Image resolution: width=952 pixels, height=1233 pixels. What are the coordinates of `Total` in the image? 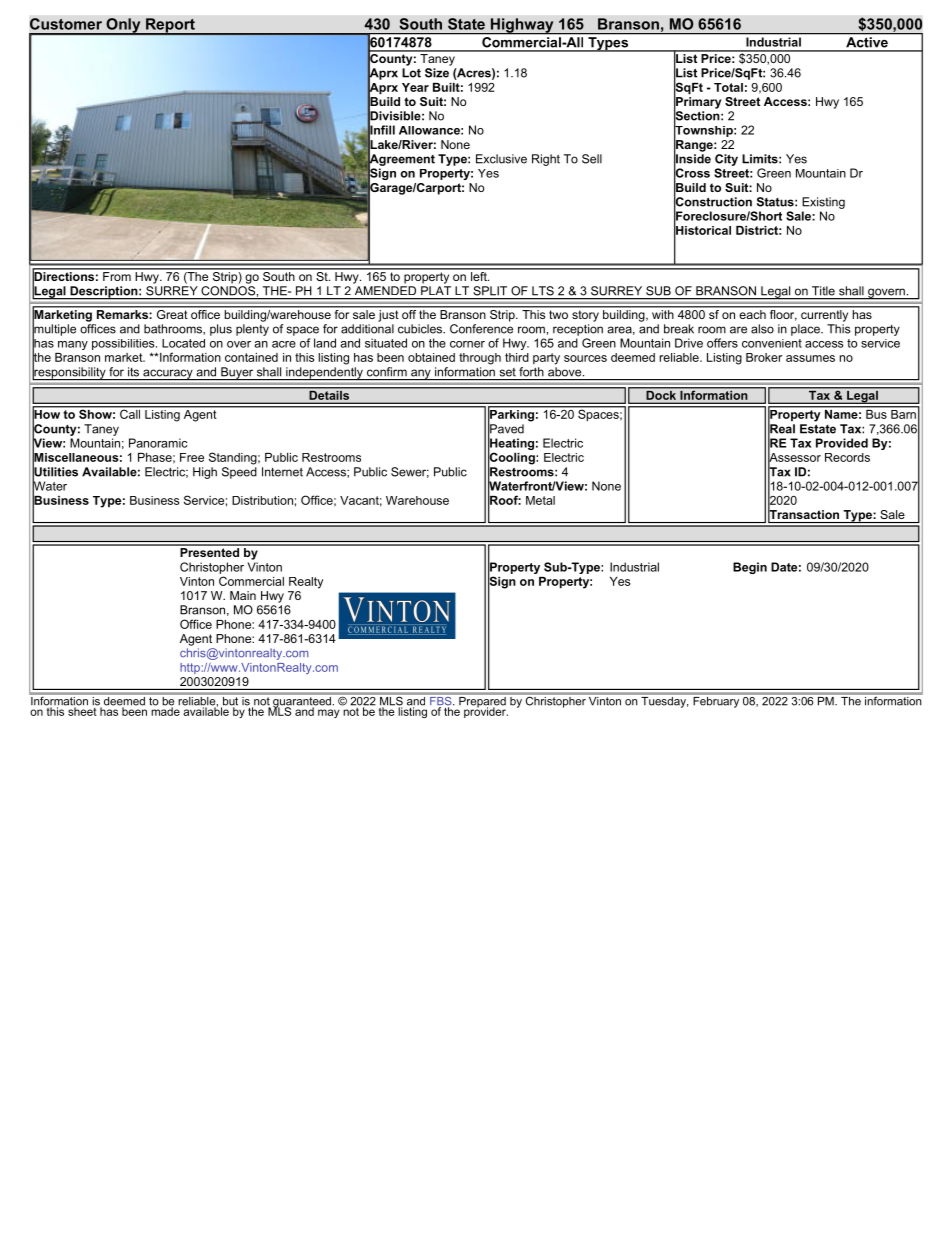 It's located at (728, 87).
